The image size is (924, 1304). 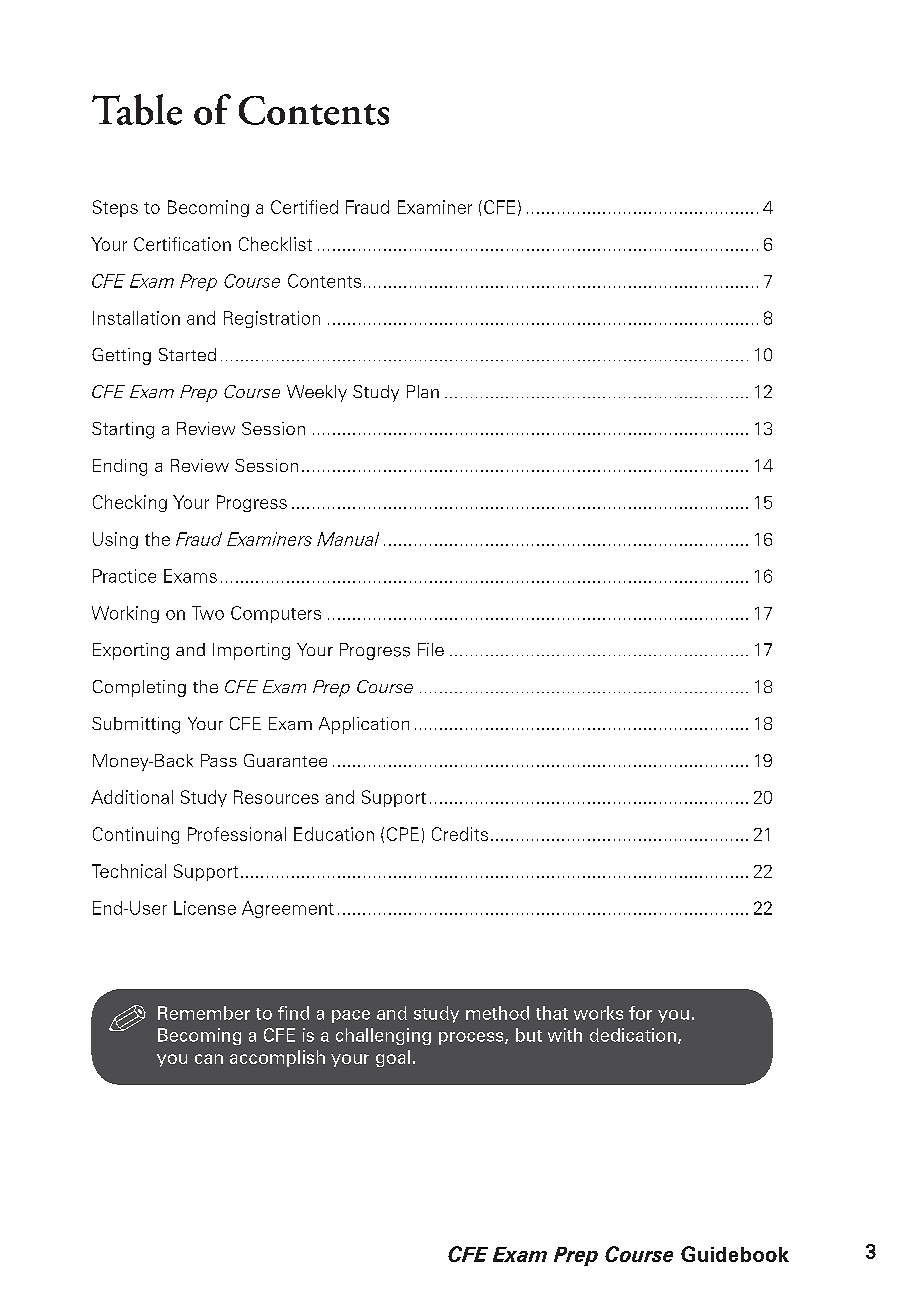 What do you see at coordinates (209, 1059) in the page?
I see `can` at bounding box center [209, 1059].
